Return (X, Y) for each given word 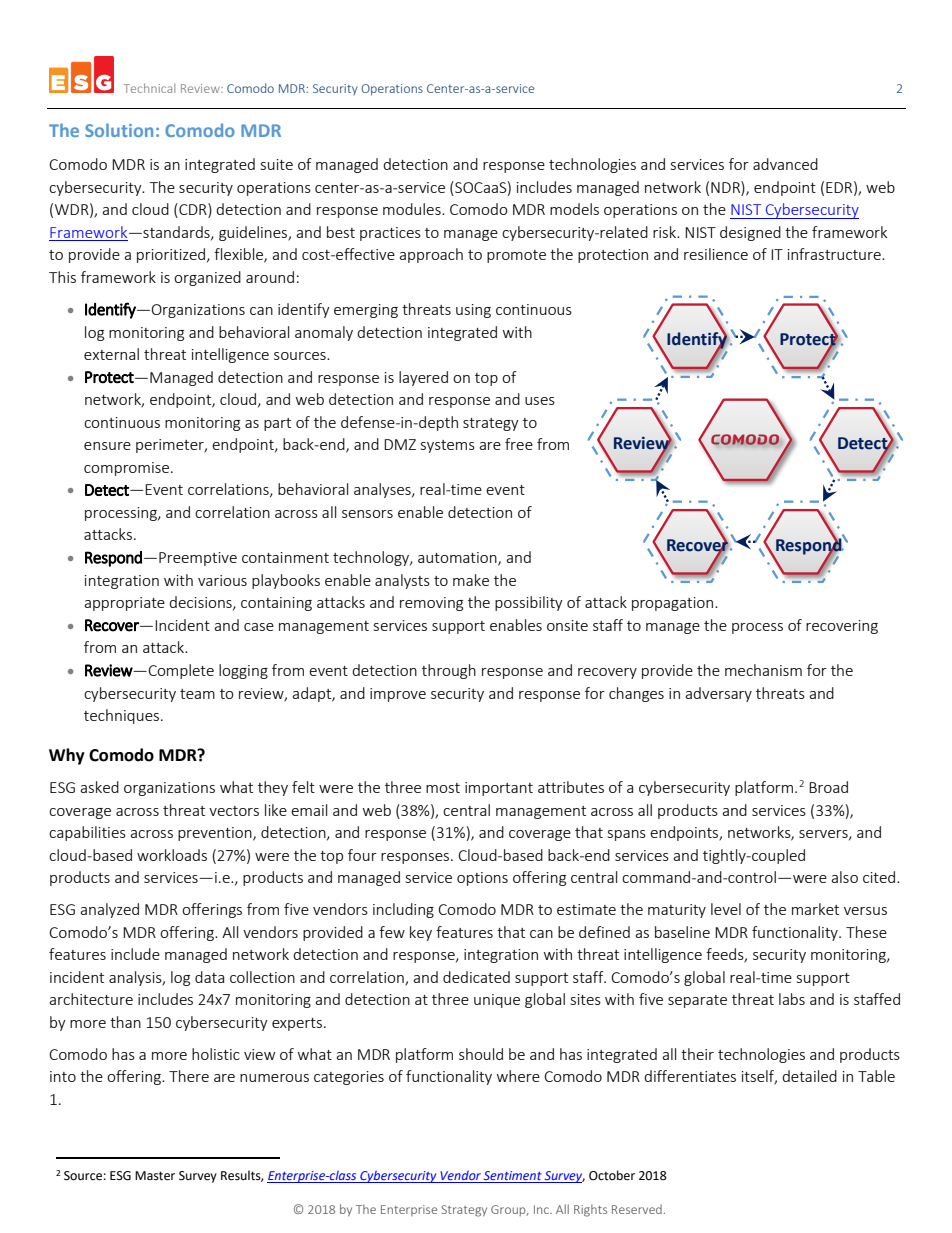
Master (155, 1176)
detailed (809, 1076)
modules (413, 209)
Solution (119, 130)
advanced (785, 164)
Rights (590, 1210)
